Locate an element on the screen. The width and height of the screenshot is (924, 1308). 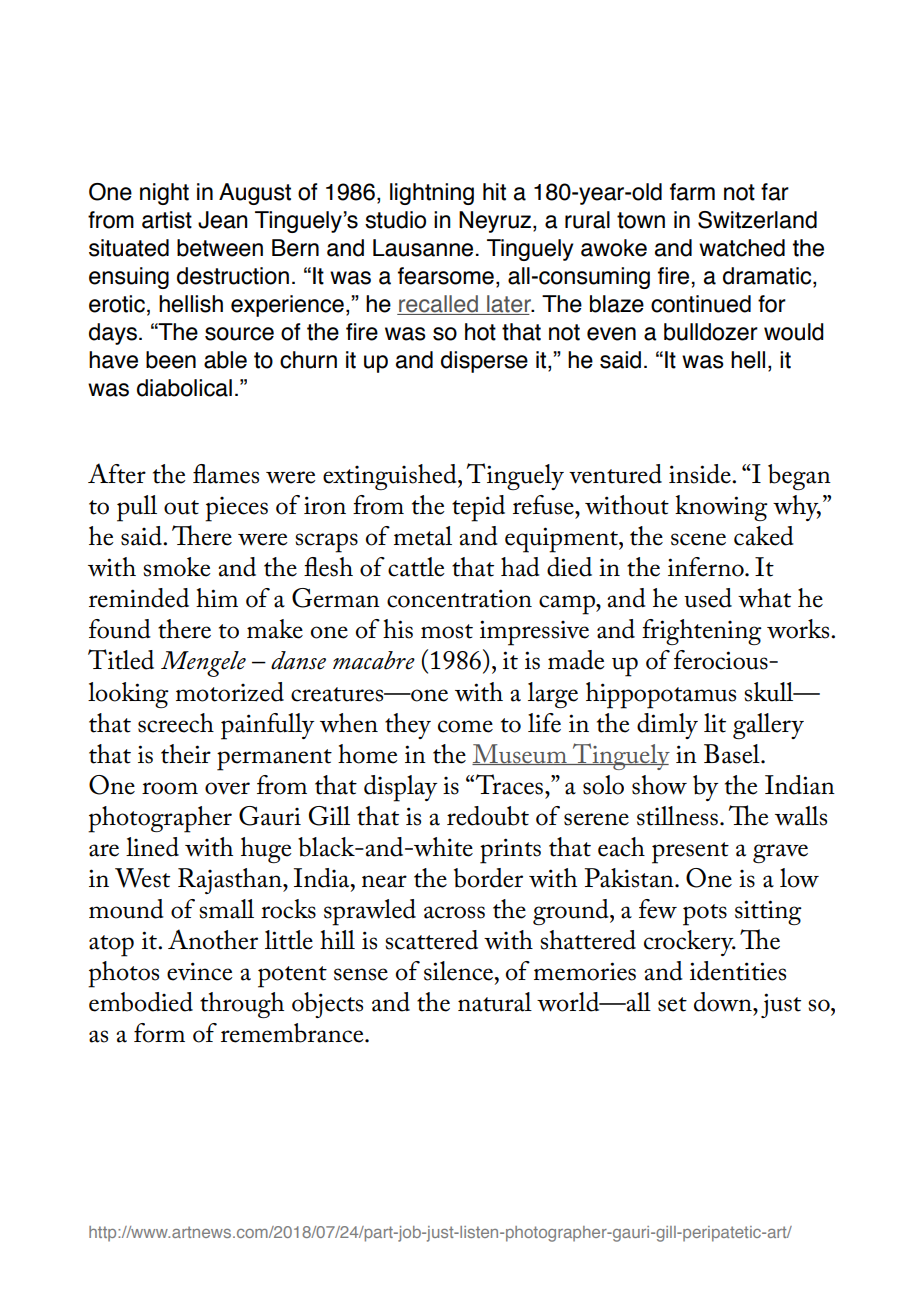
inside is located at coordinates (701, 474).
